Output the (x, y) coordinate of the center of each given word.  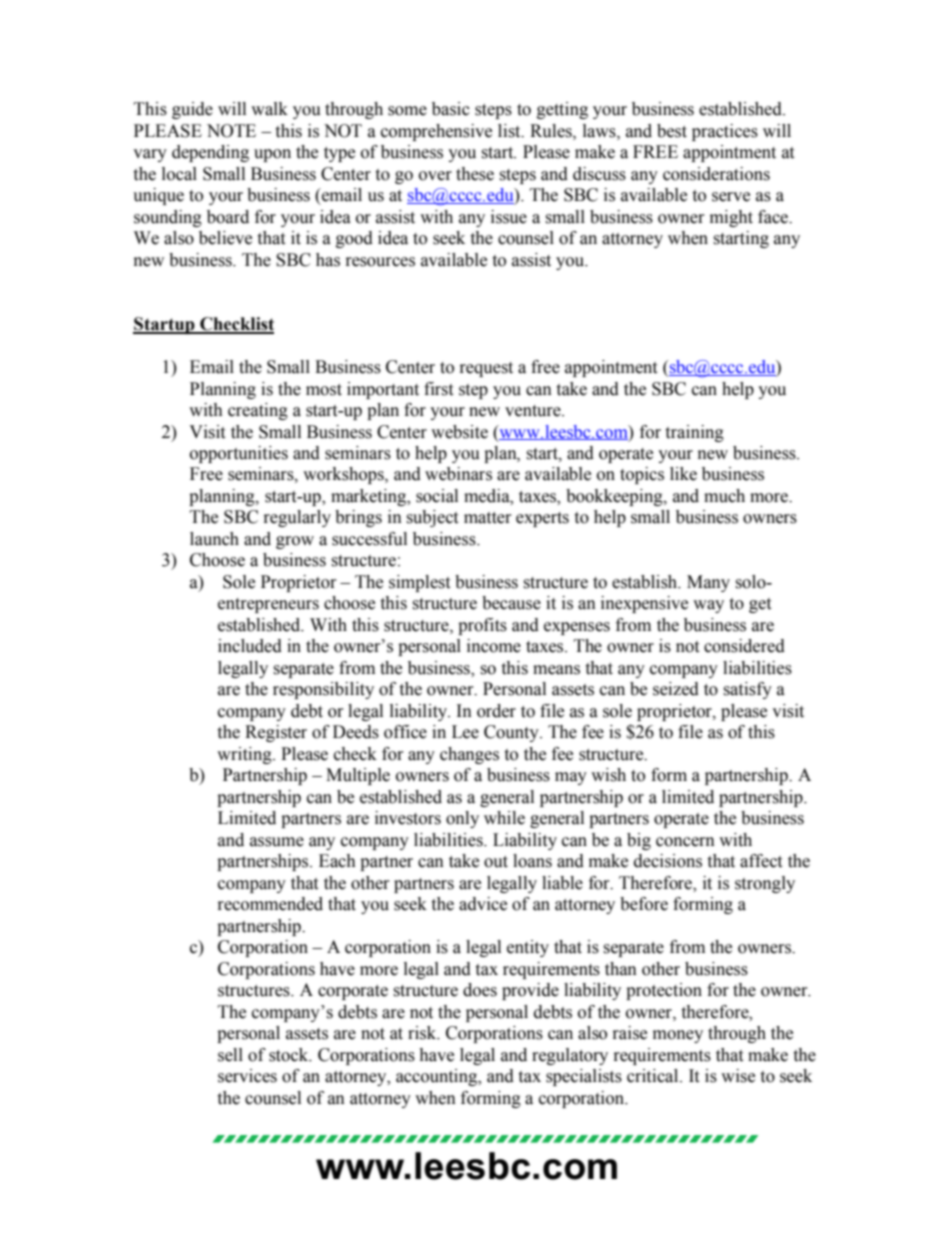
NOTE (231, 131)
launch (214, 539)
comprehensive (436, 132)
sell (230, 1055)
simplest (419, 583)
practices (725, 132)
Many (708, 583)
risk (423, 1033)
